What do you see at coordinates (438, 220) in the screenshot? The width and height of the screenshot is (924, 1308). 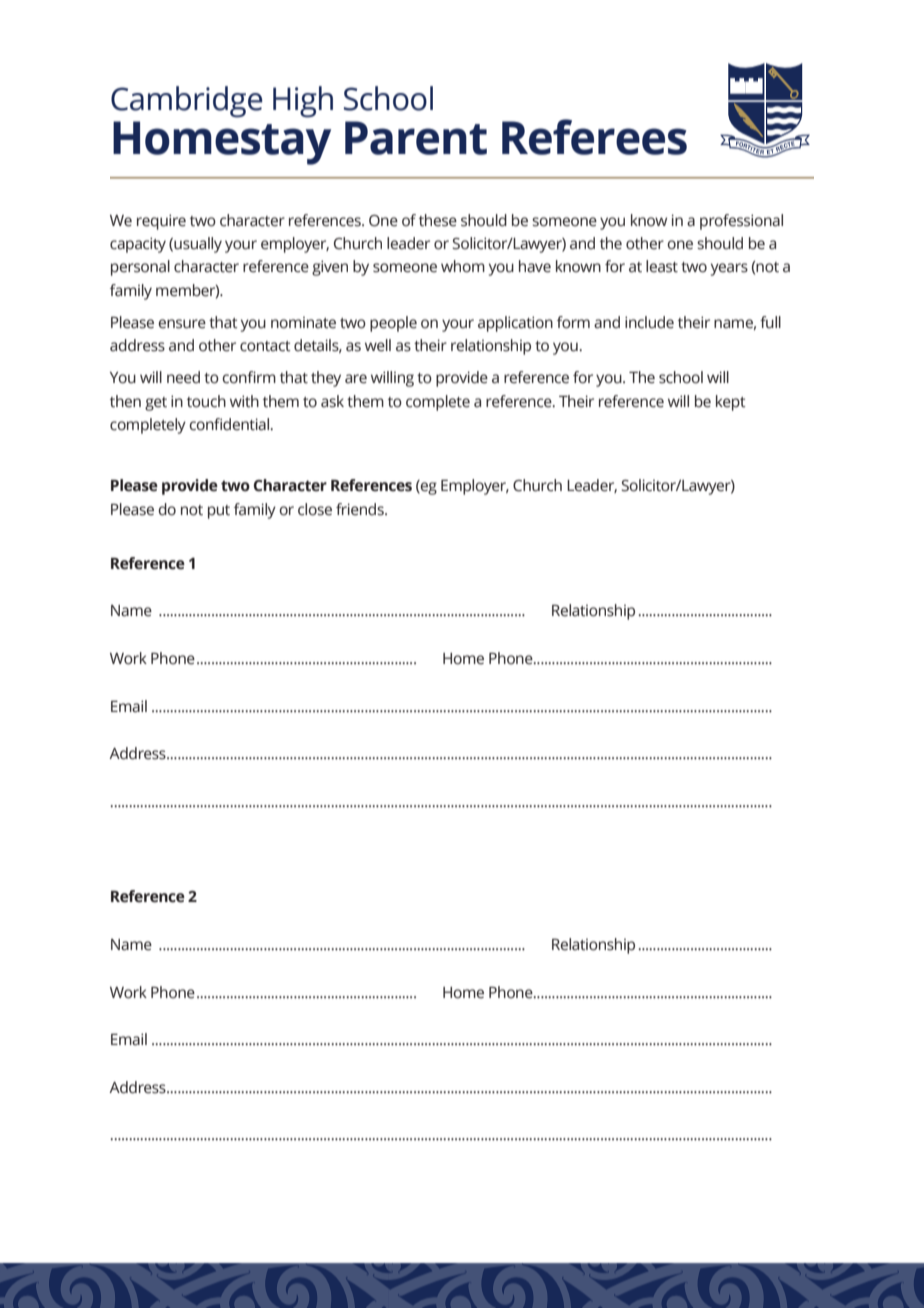 I see `these` at bounding box center [438, 220].
